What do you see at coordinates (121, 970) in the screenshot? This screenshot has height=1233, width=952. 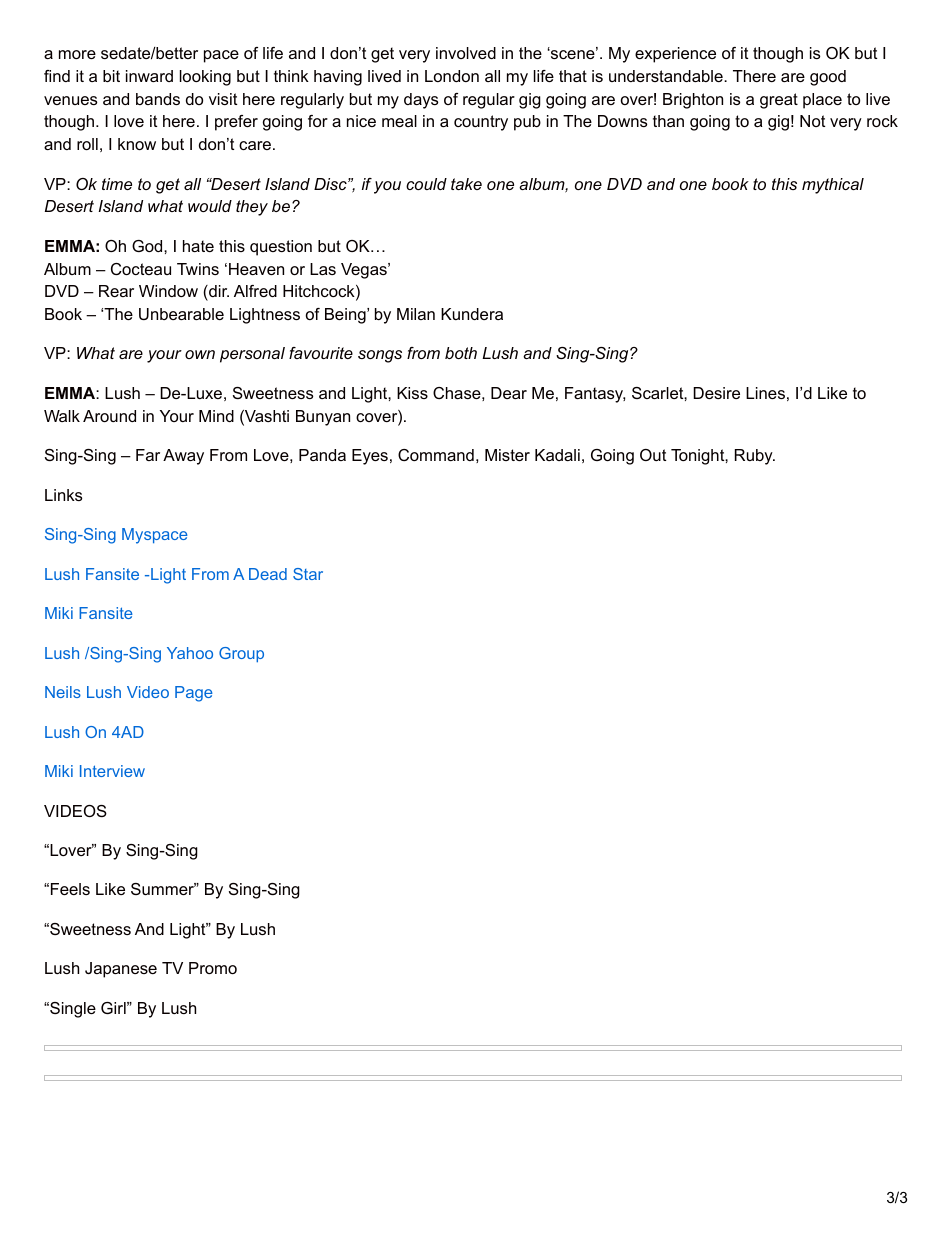 I see `Japanese` at bounding box center [121, 970].
